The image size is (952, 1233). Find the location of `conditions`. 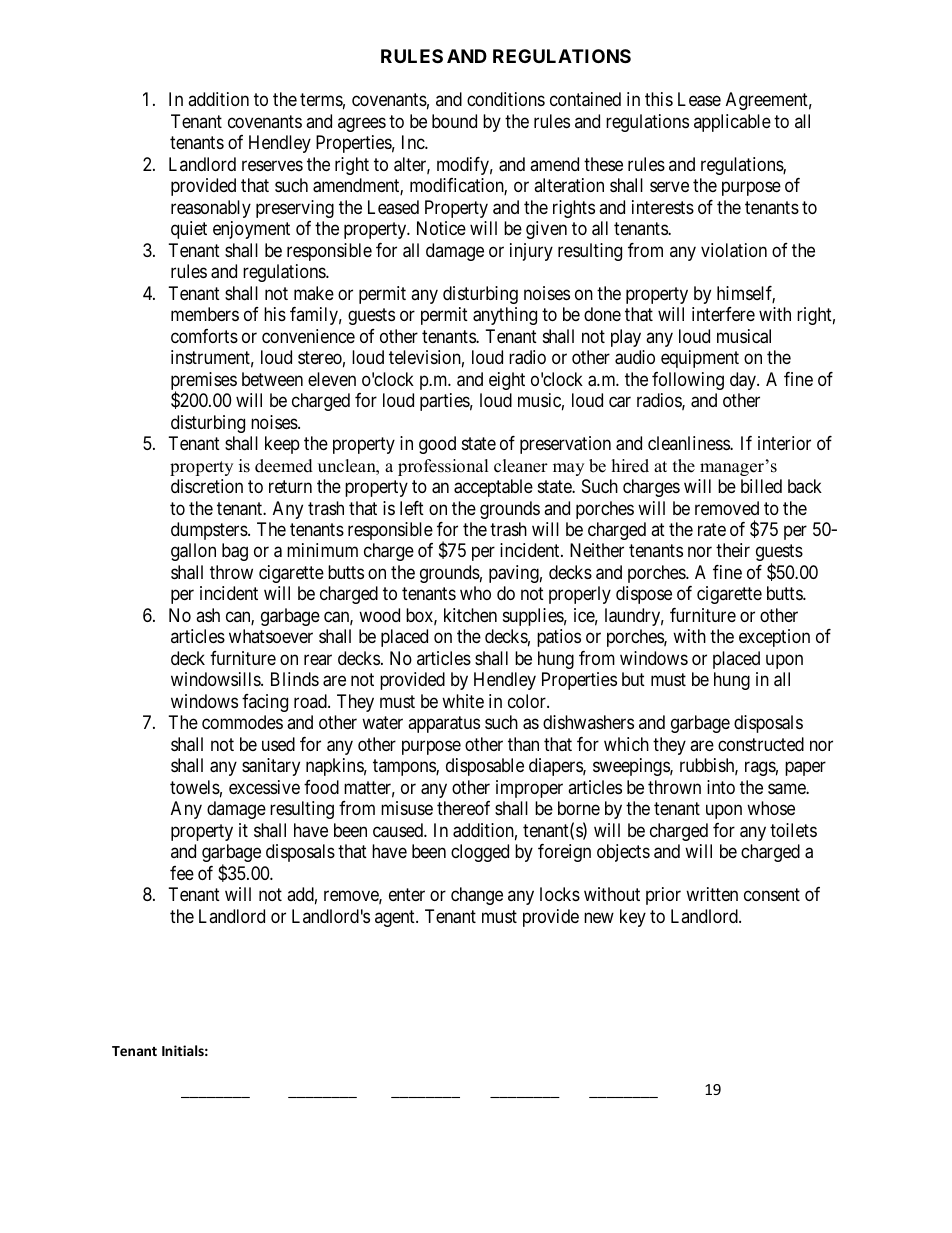

conditions is located at coordinates (506, 99).
